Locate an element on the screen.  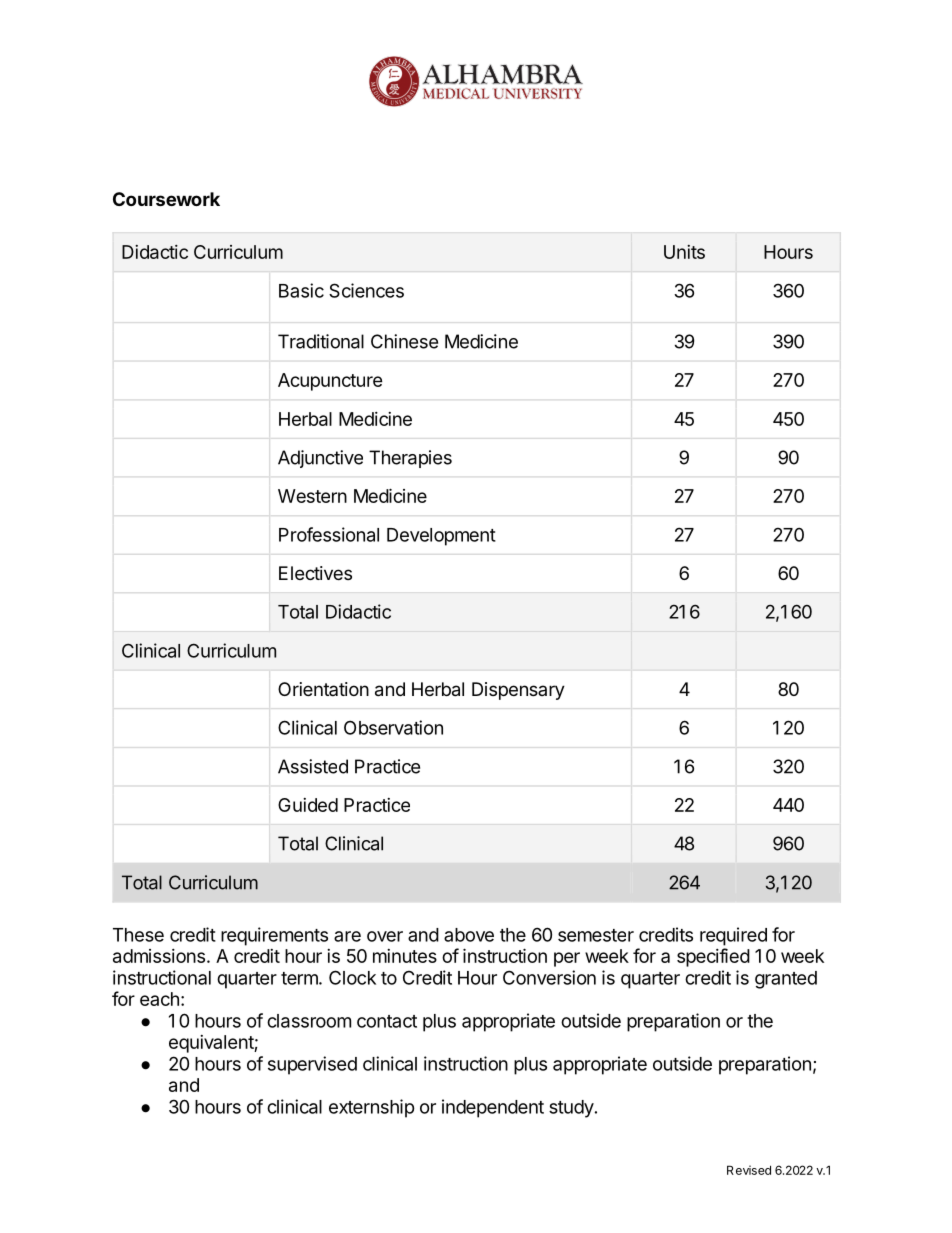
Revised is located at coordinates (749, 1170).
